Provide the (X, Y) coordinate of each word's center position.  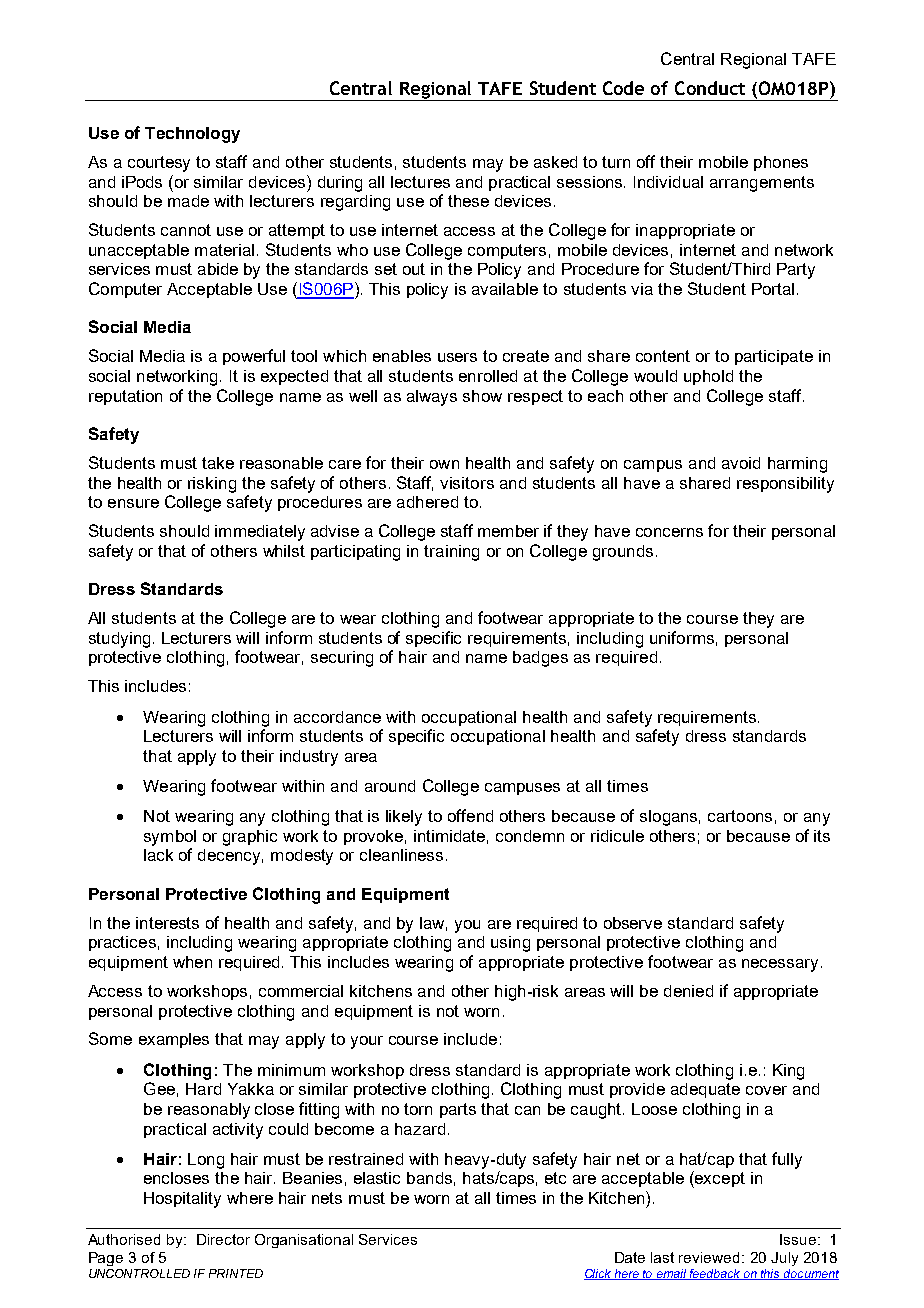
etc (555, 1178)
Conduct (710, 88)
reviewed (711, 1257)
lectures (420, 182)
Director (223, 1239)
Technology (192, 135)
